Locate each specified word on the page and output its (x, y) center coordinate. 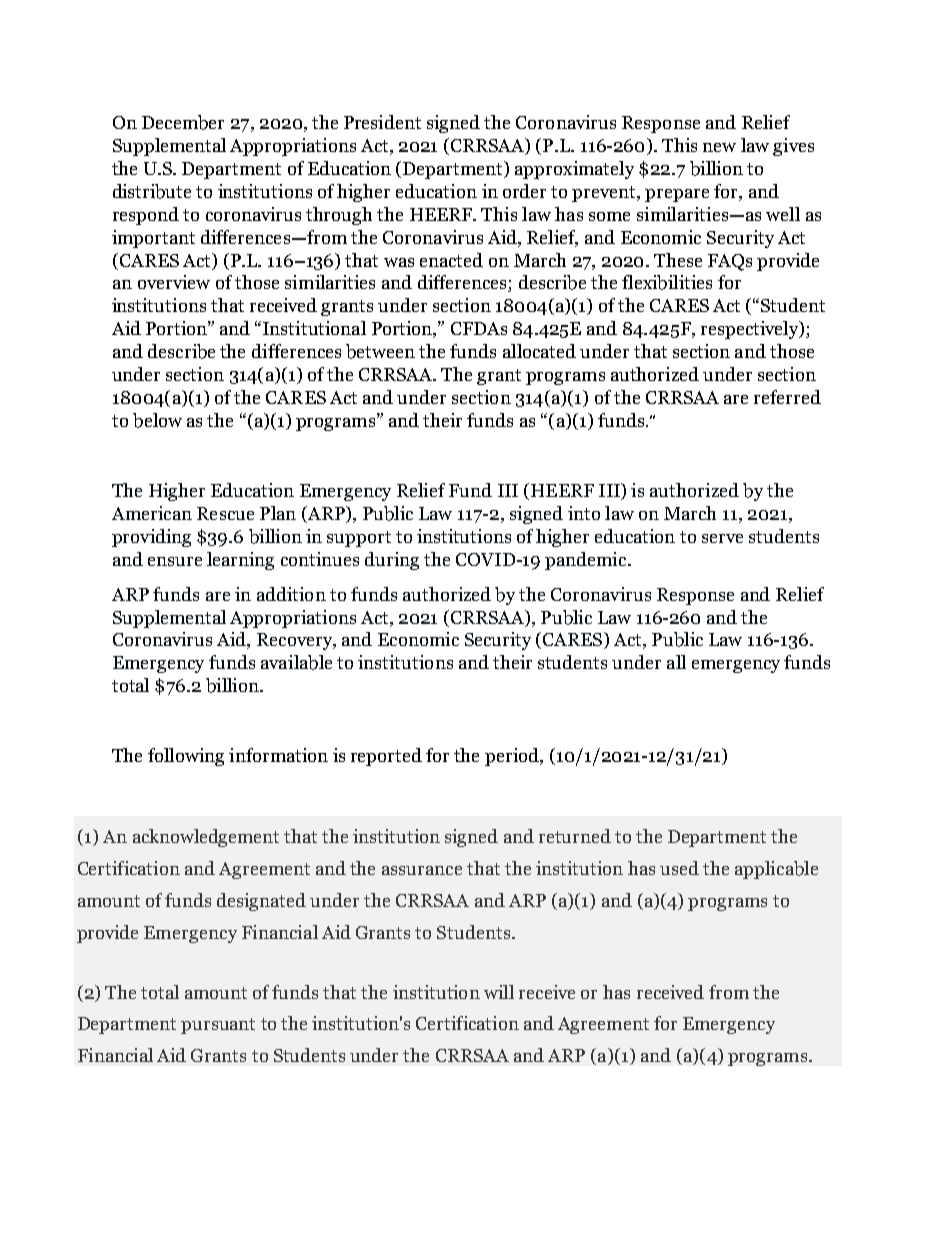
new (719, 147)
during (392, 561)
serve (722, 538)
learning (240, 561)
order (524, 191)
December (183, 122)
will (499, 992)
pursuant (218, 1026)
